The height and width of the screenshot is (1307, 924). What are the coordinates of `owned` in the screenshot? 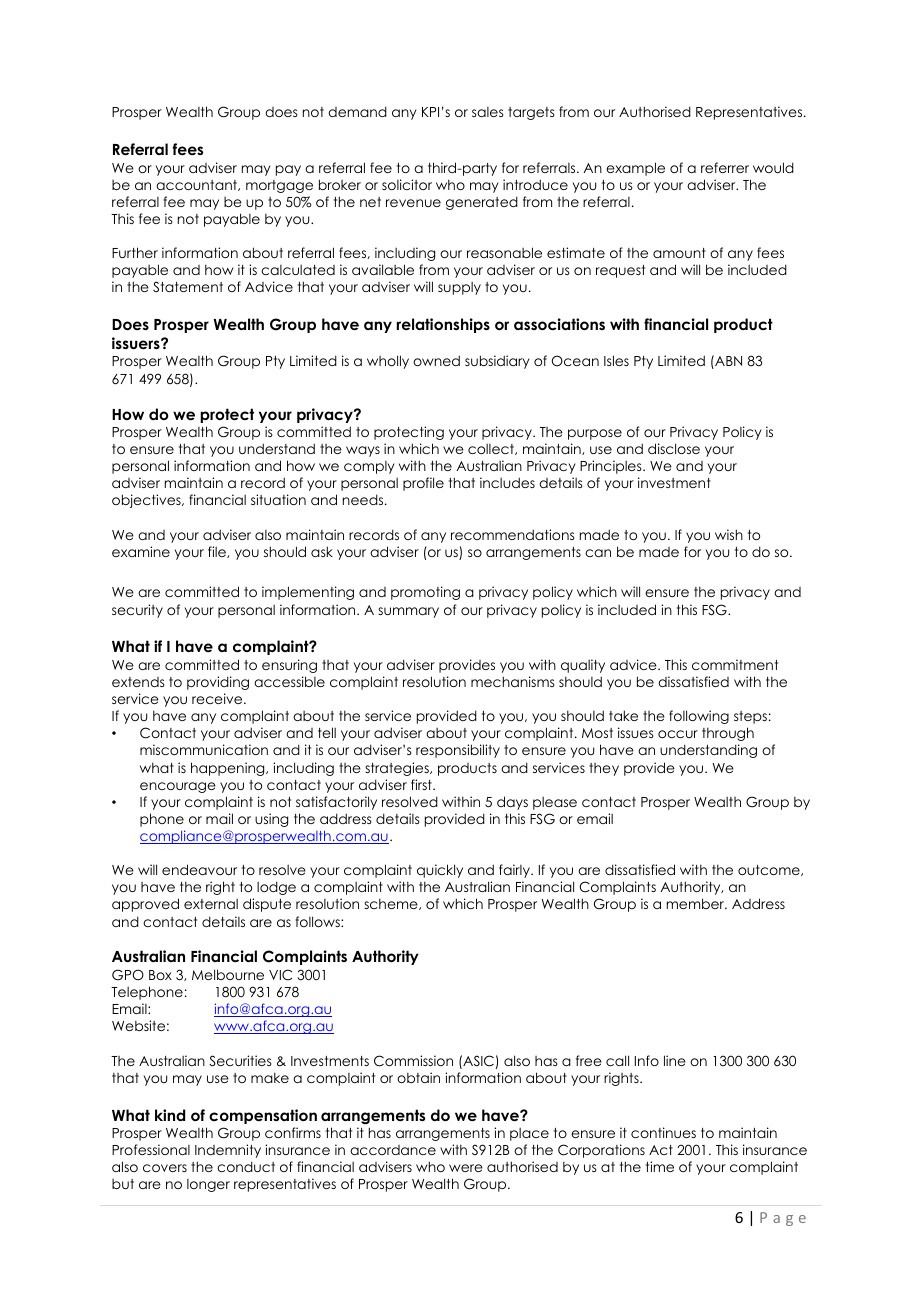 It's located at (436, 360).
